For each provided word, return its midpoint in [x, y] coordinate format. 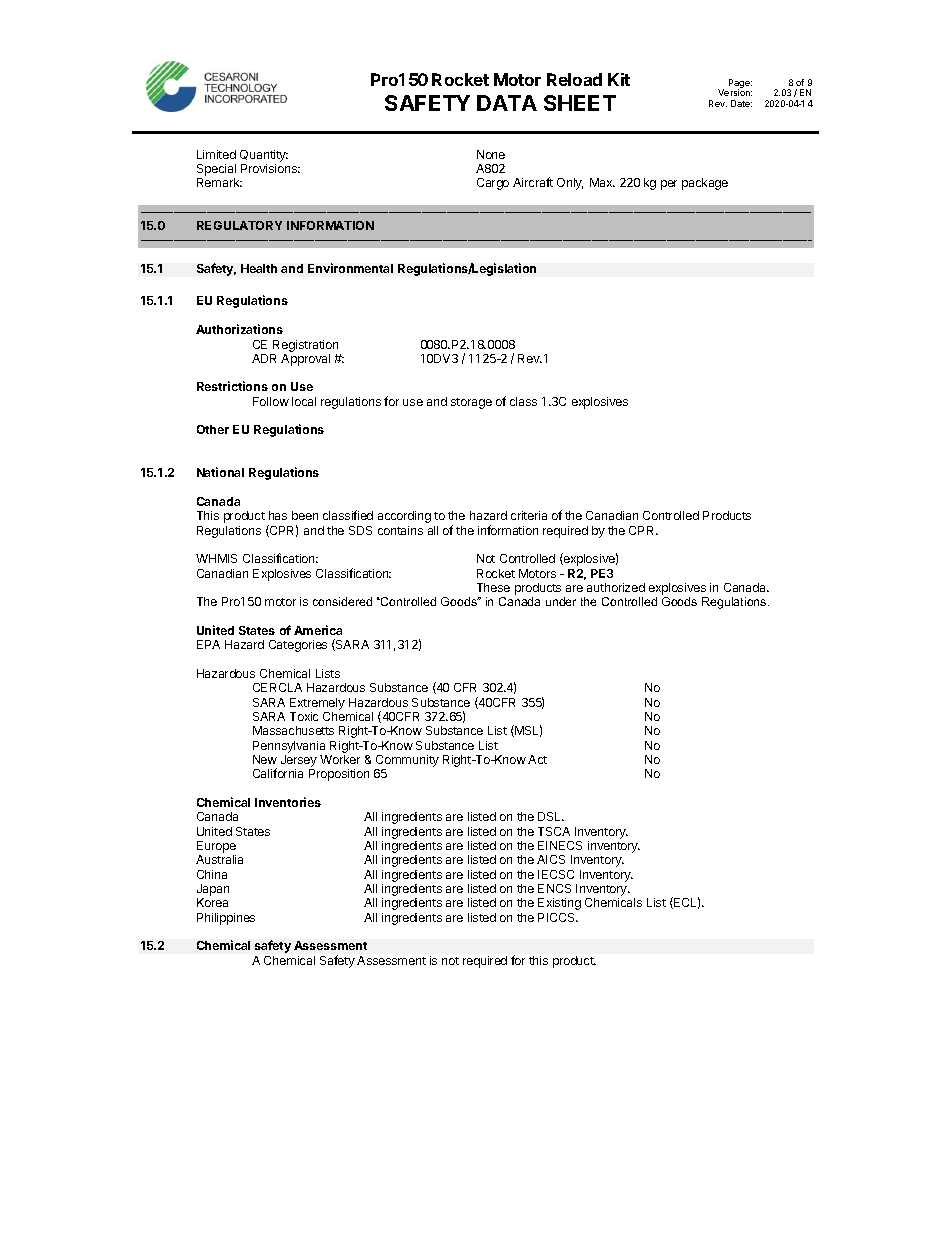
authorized [616, 587]
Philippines [226, 919]
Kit [619, 79]
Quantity [264, 156]
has [278, 515]
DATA [507, 103]
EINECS [560, 845]
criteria [529, 515]
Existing [559, 904]
